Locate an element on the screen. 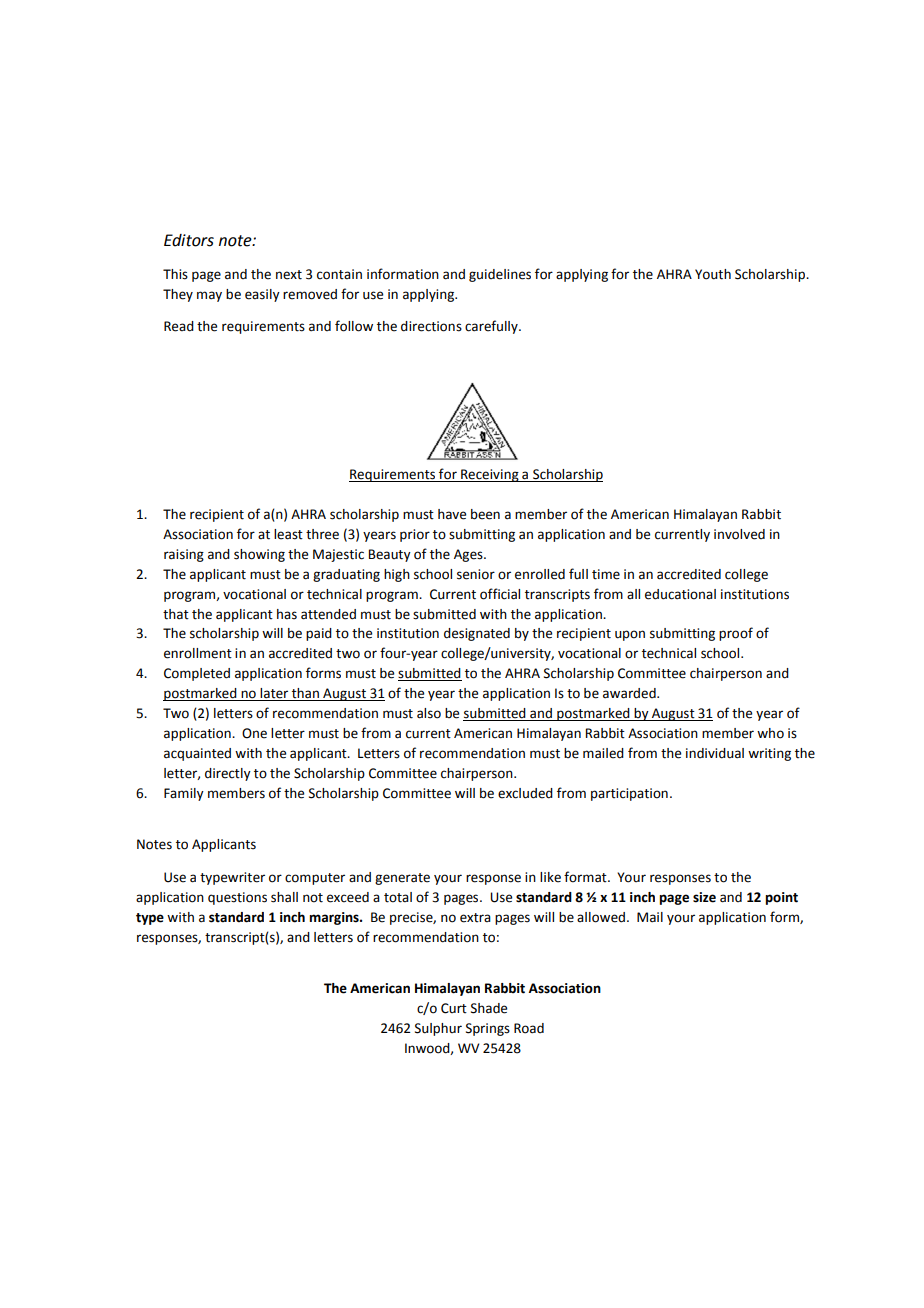 This screenshot has height=1308, width=924. designated is located at coordinates (477, 634).
